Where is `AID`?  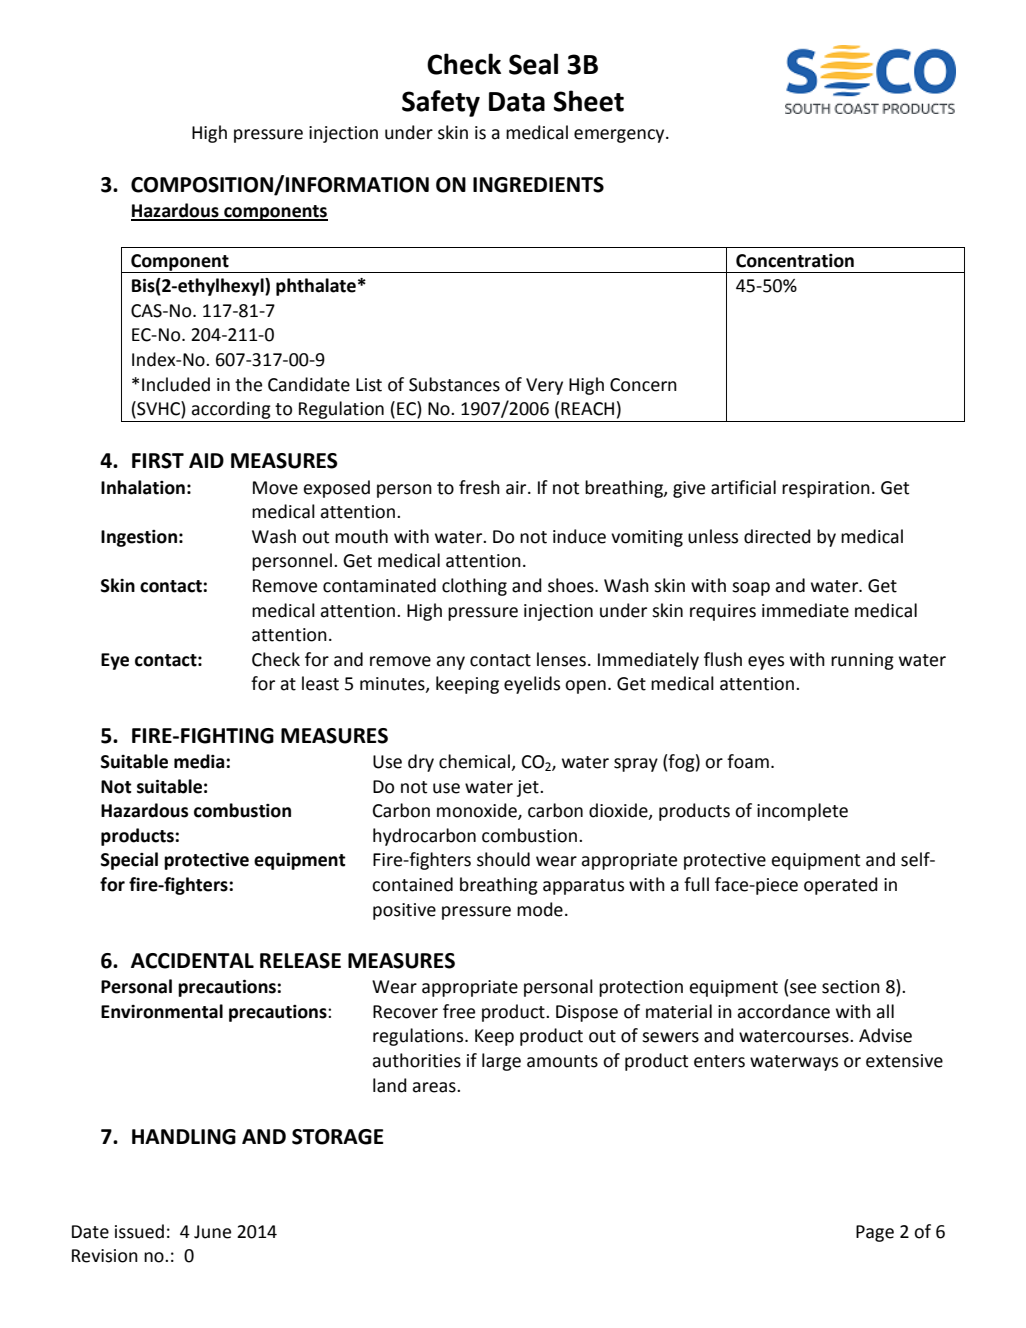
AID is located at coordinates (206, 460).
